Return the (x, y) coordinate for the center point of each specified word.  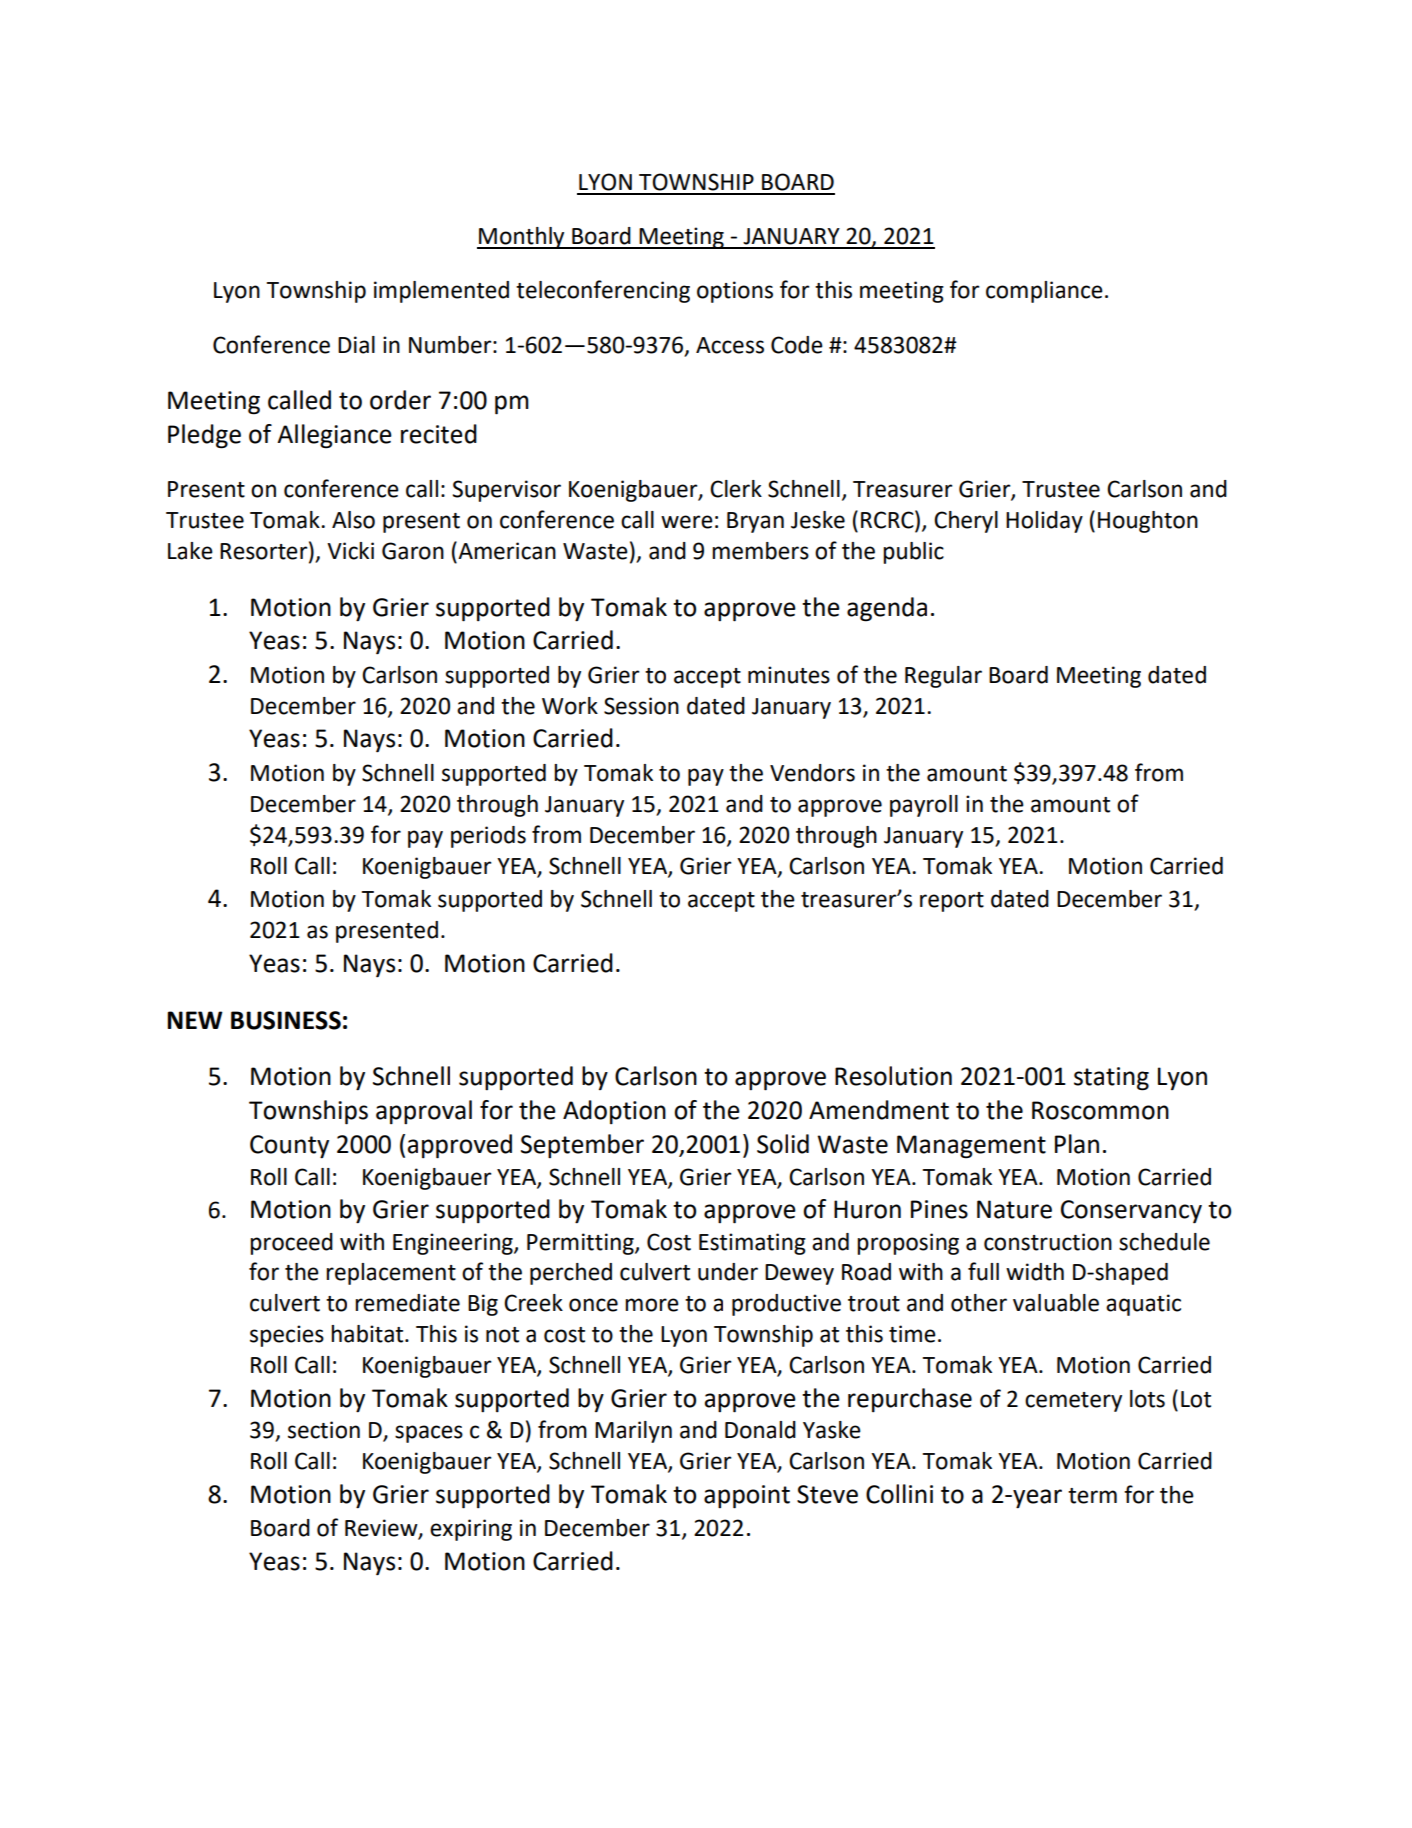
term (1092, 1496)
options (735, 292)
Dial (356, 345)
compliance (1044, 292)
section (324, 1430)
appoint (747, 1497)
